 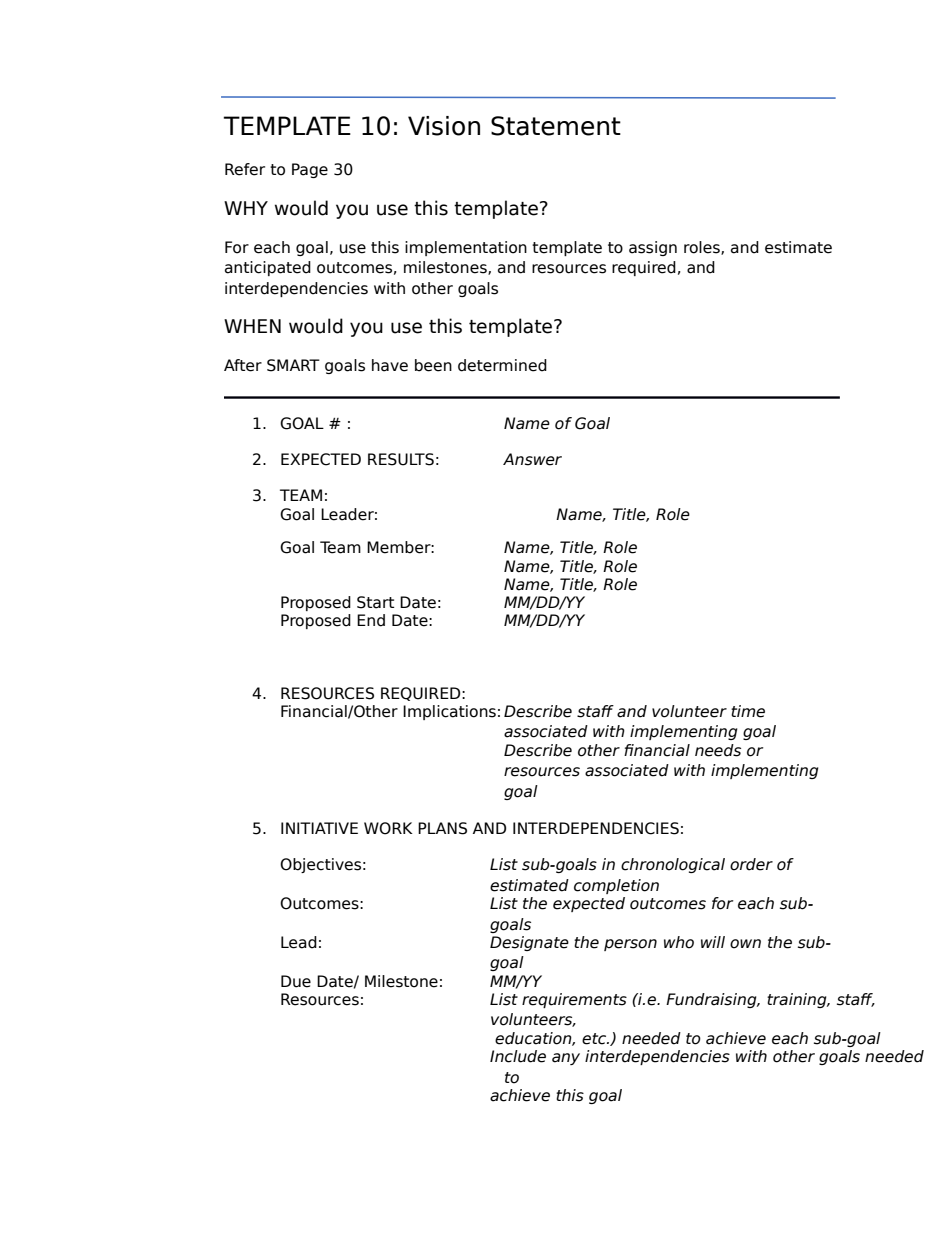 I want to click on any, so click(x=566, y=1059).
